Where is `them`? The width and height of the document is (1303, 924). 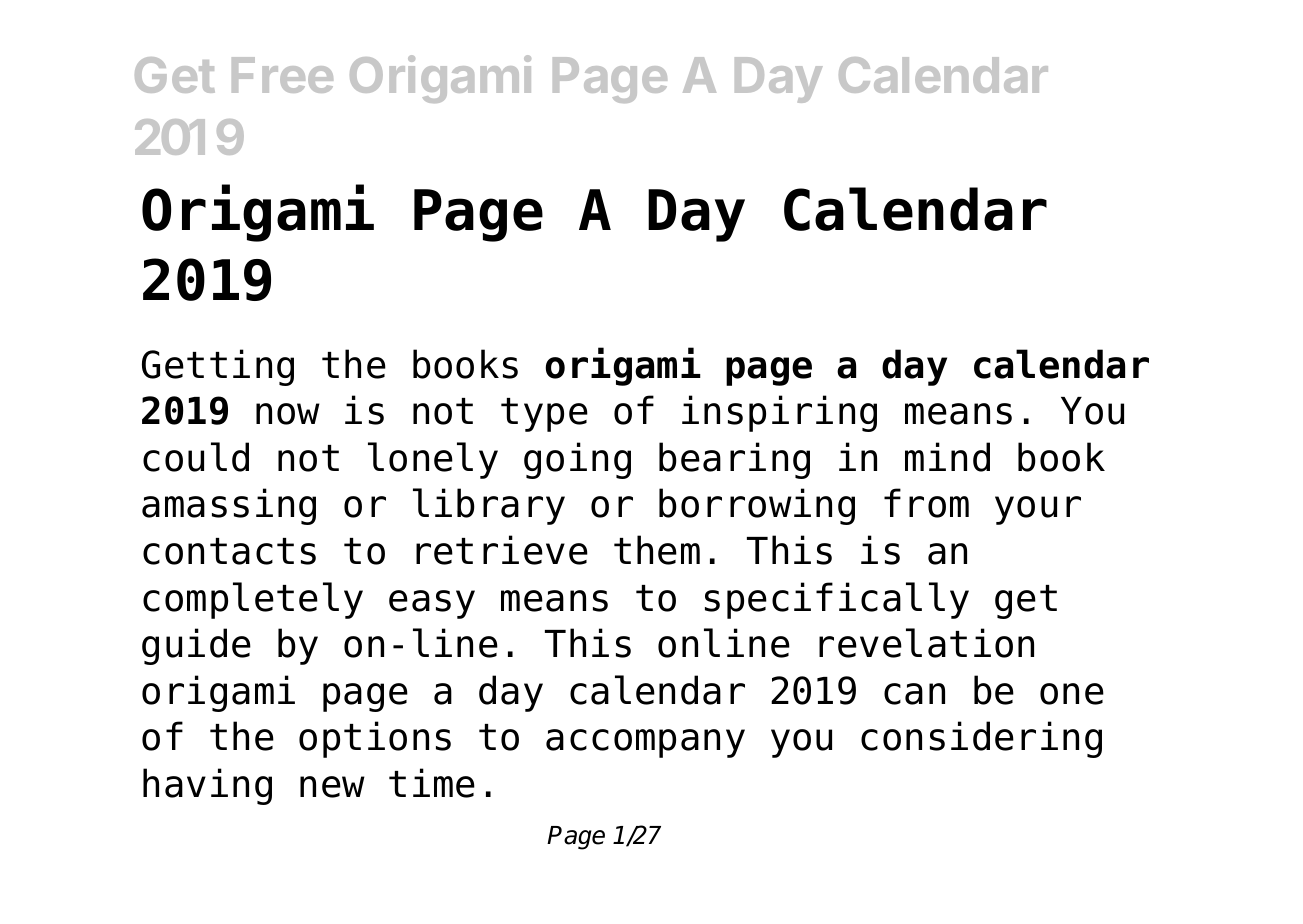 them is located at coordinates (657, 550).
